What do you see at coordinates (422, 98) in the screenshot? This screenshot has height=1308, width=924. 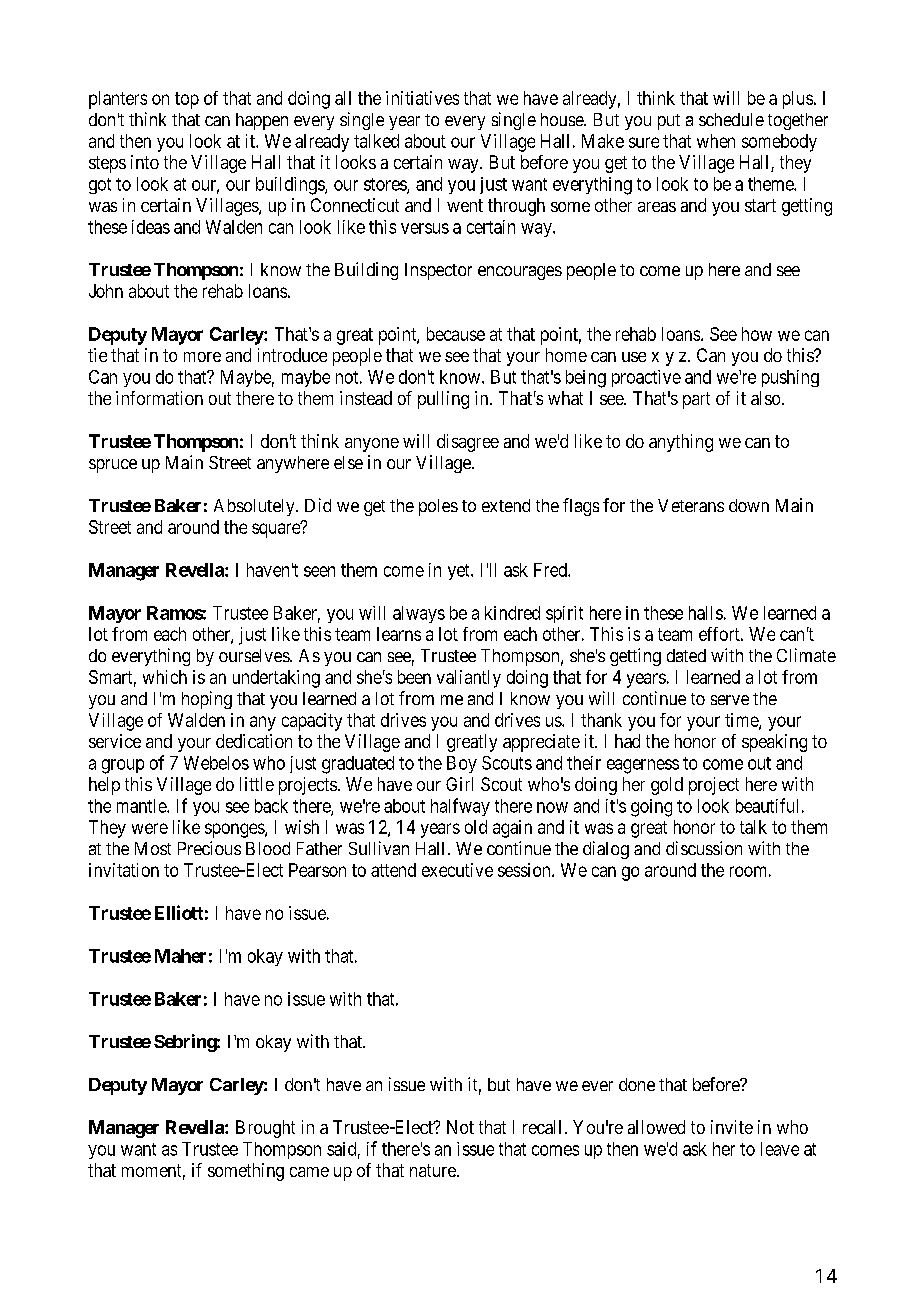 I see `initiatives` at bounding box center [422, 98].
